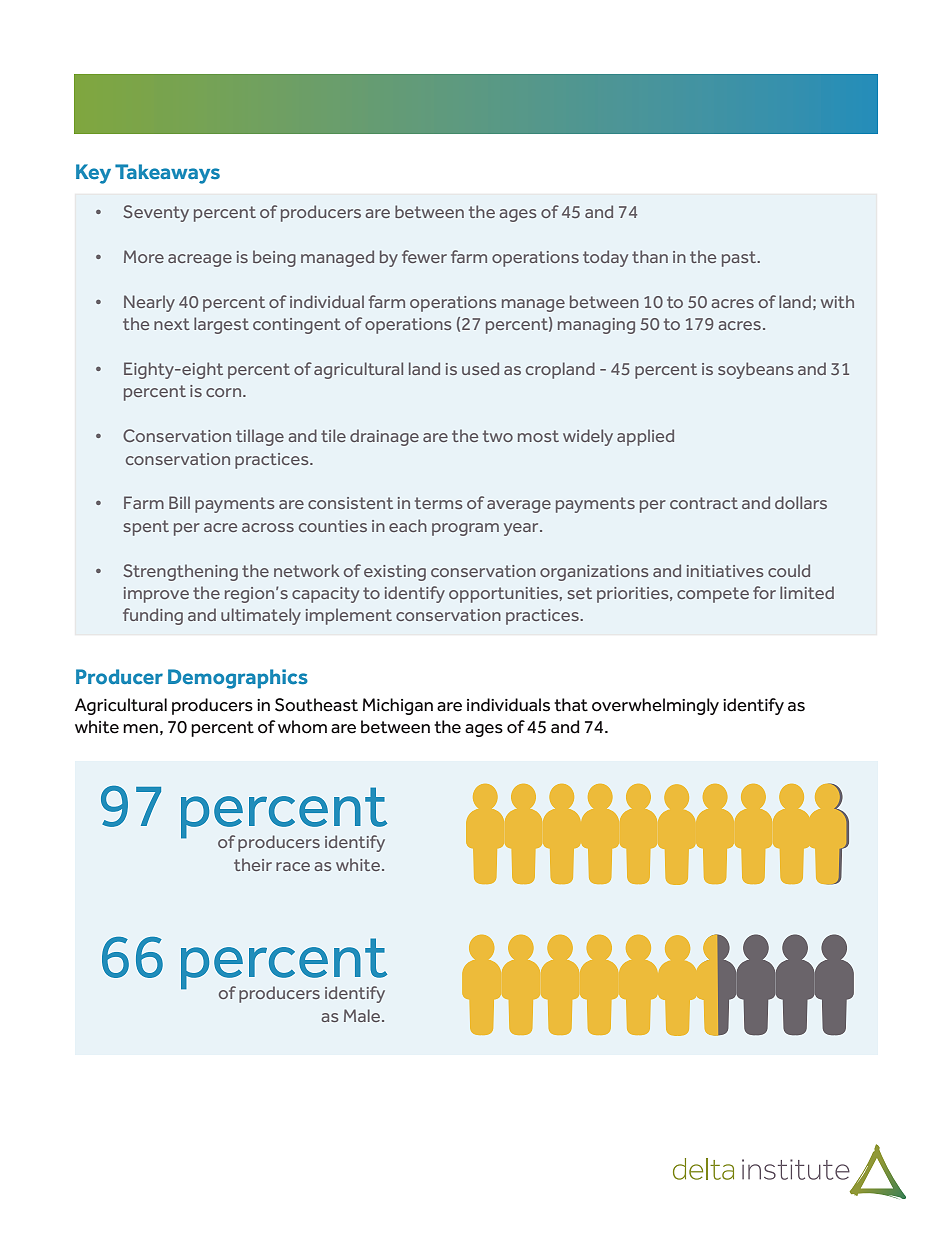  Describe the element at coordinates (655, 706) in the image. I see `overwhelmingly` at that location.
